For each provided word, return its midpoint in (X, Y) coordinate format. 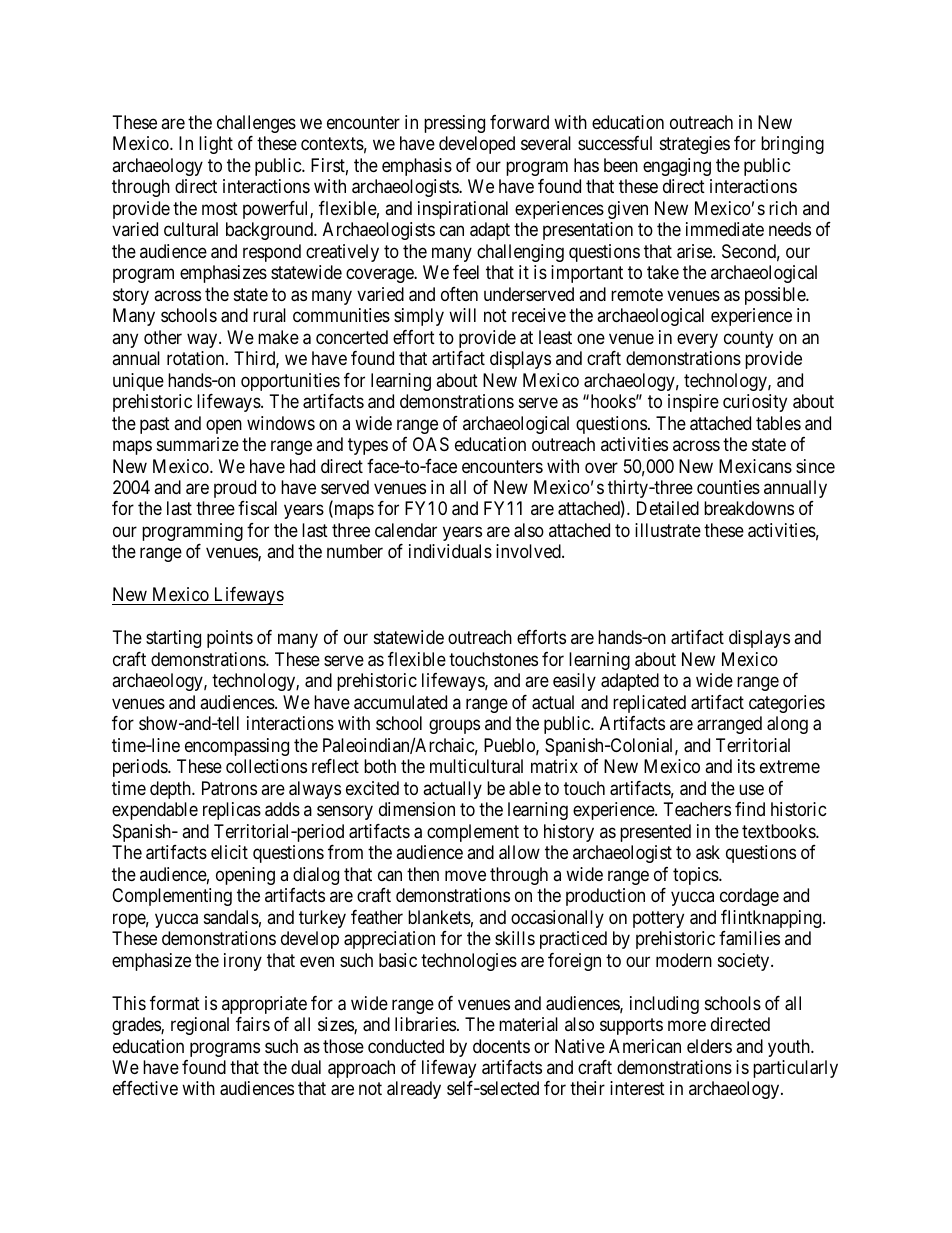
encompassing (237, 747)
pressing (454, 124)
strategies (695, 145)
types (368, 446)
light (216, 145)
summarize (198, 444)
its (746, 766)
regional (200, 1026)
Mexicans (755, 466)
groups (454, 727)
